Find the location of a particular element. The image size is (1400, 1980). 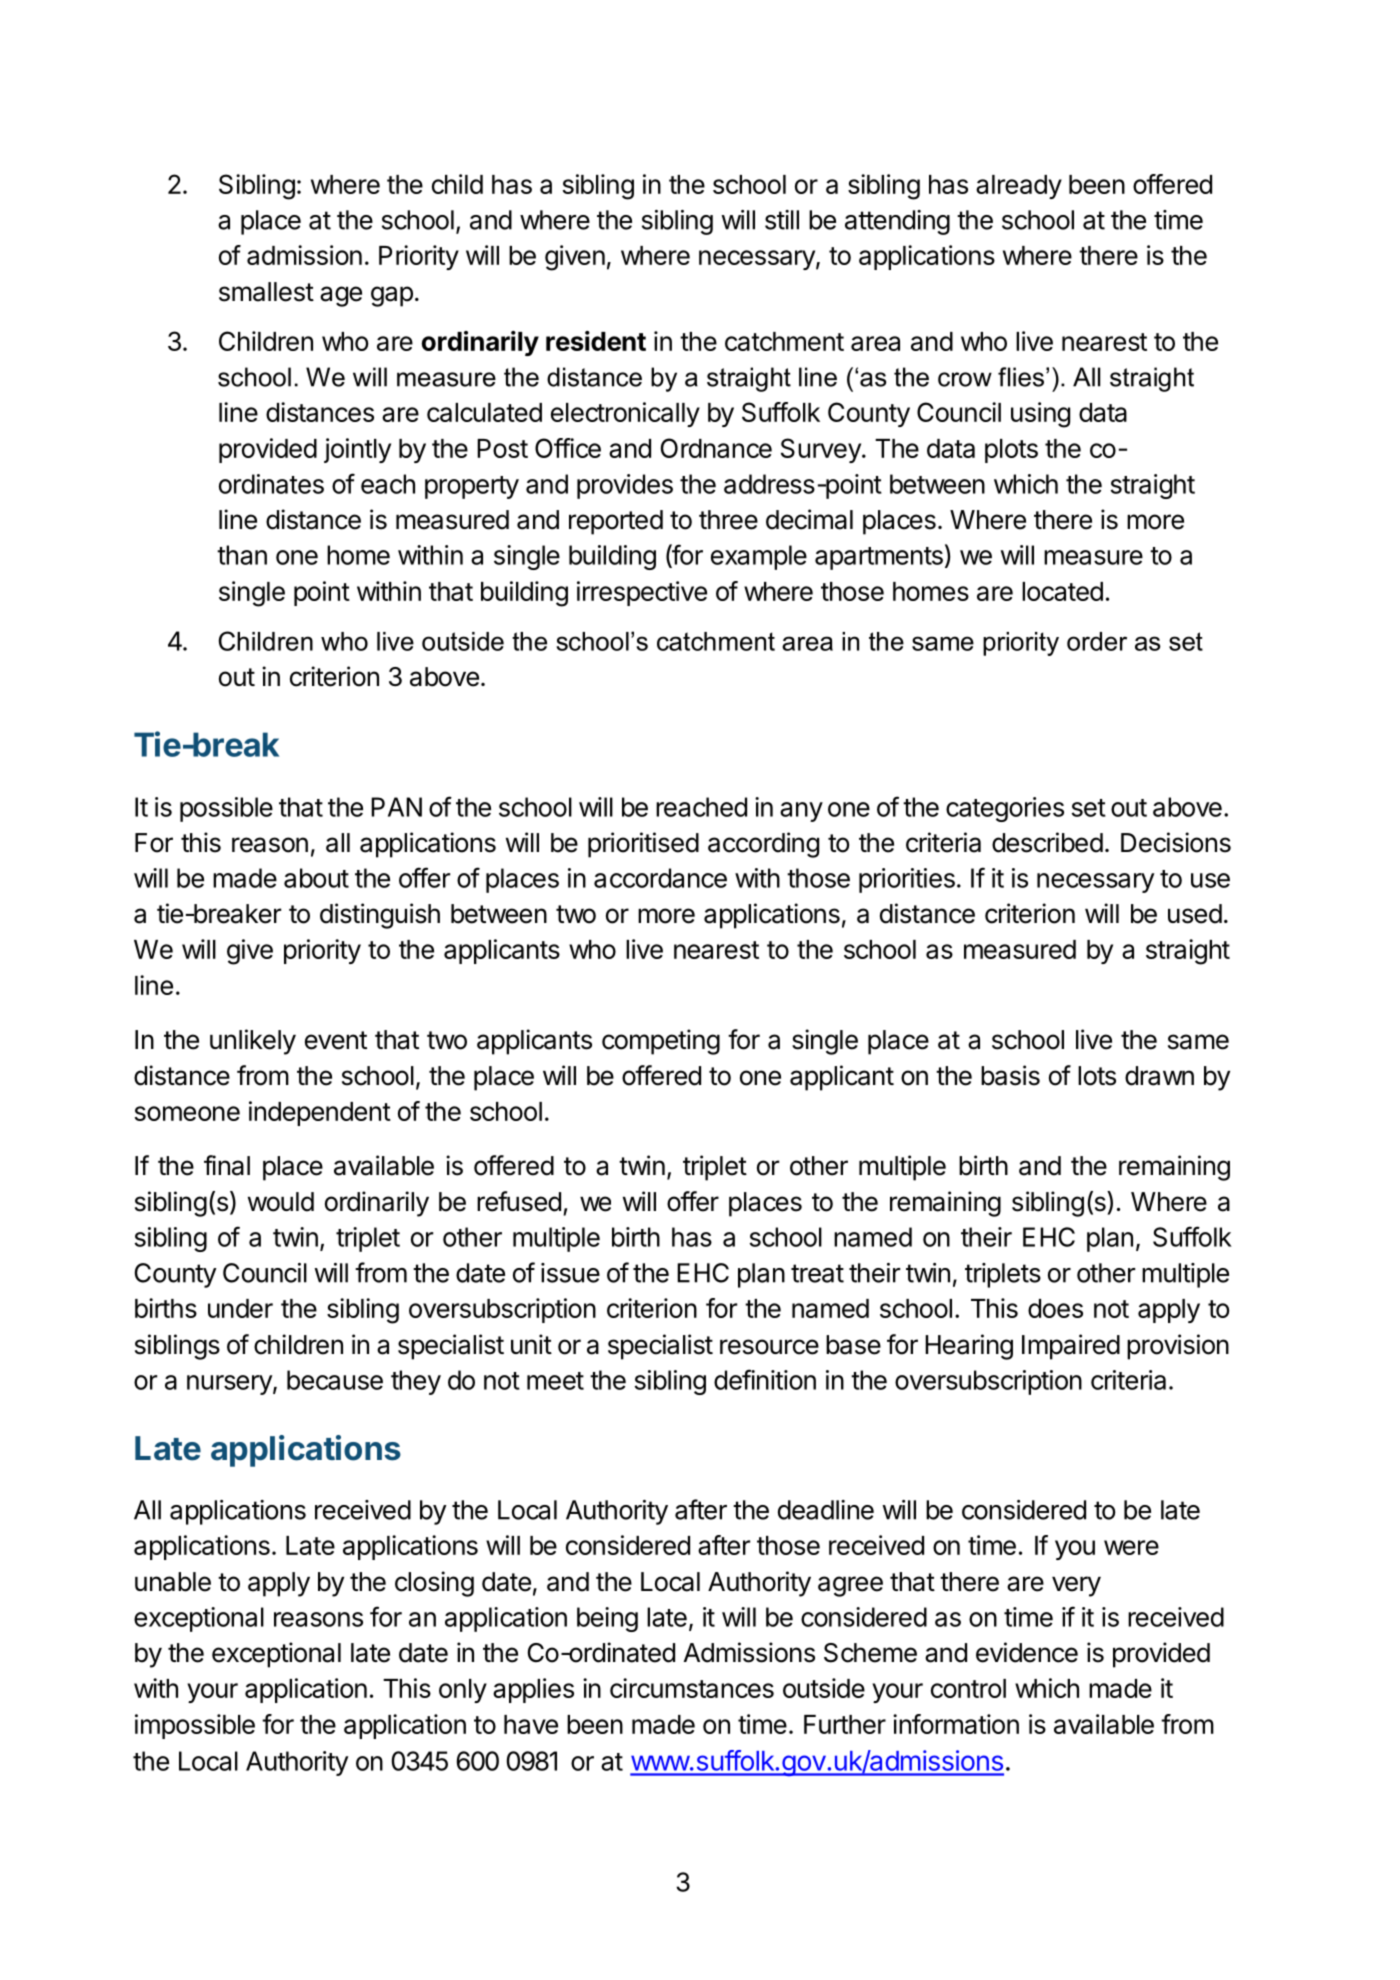

described is located at coordinates (1047, 842).
